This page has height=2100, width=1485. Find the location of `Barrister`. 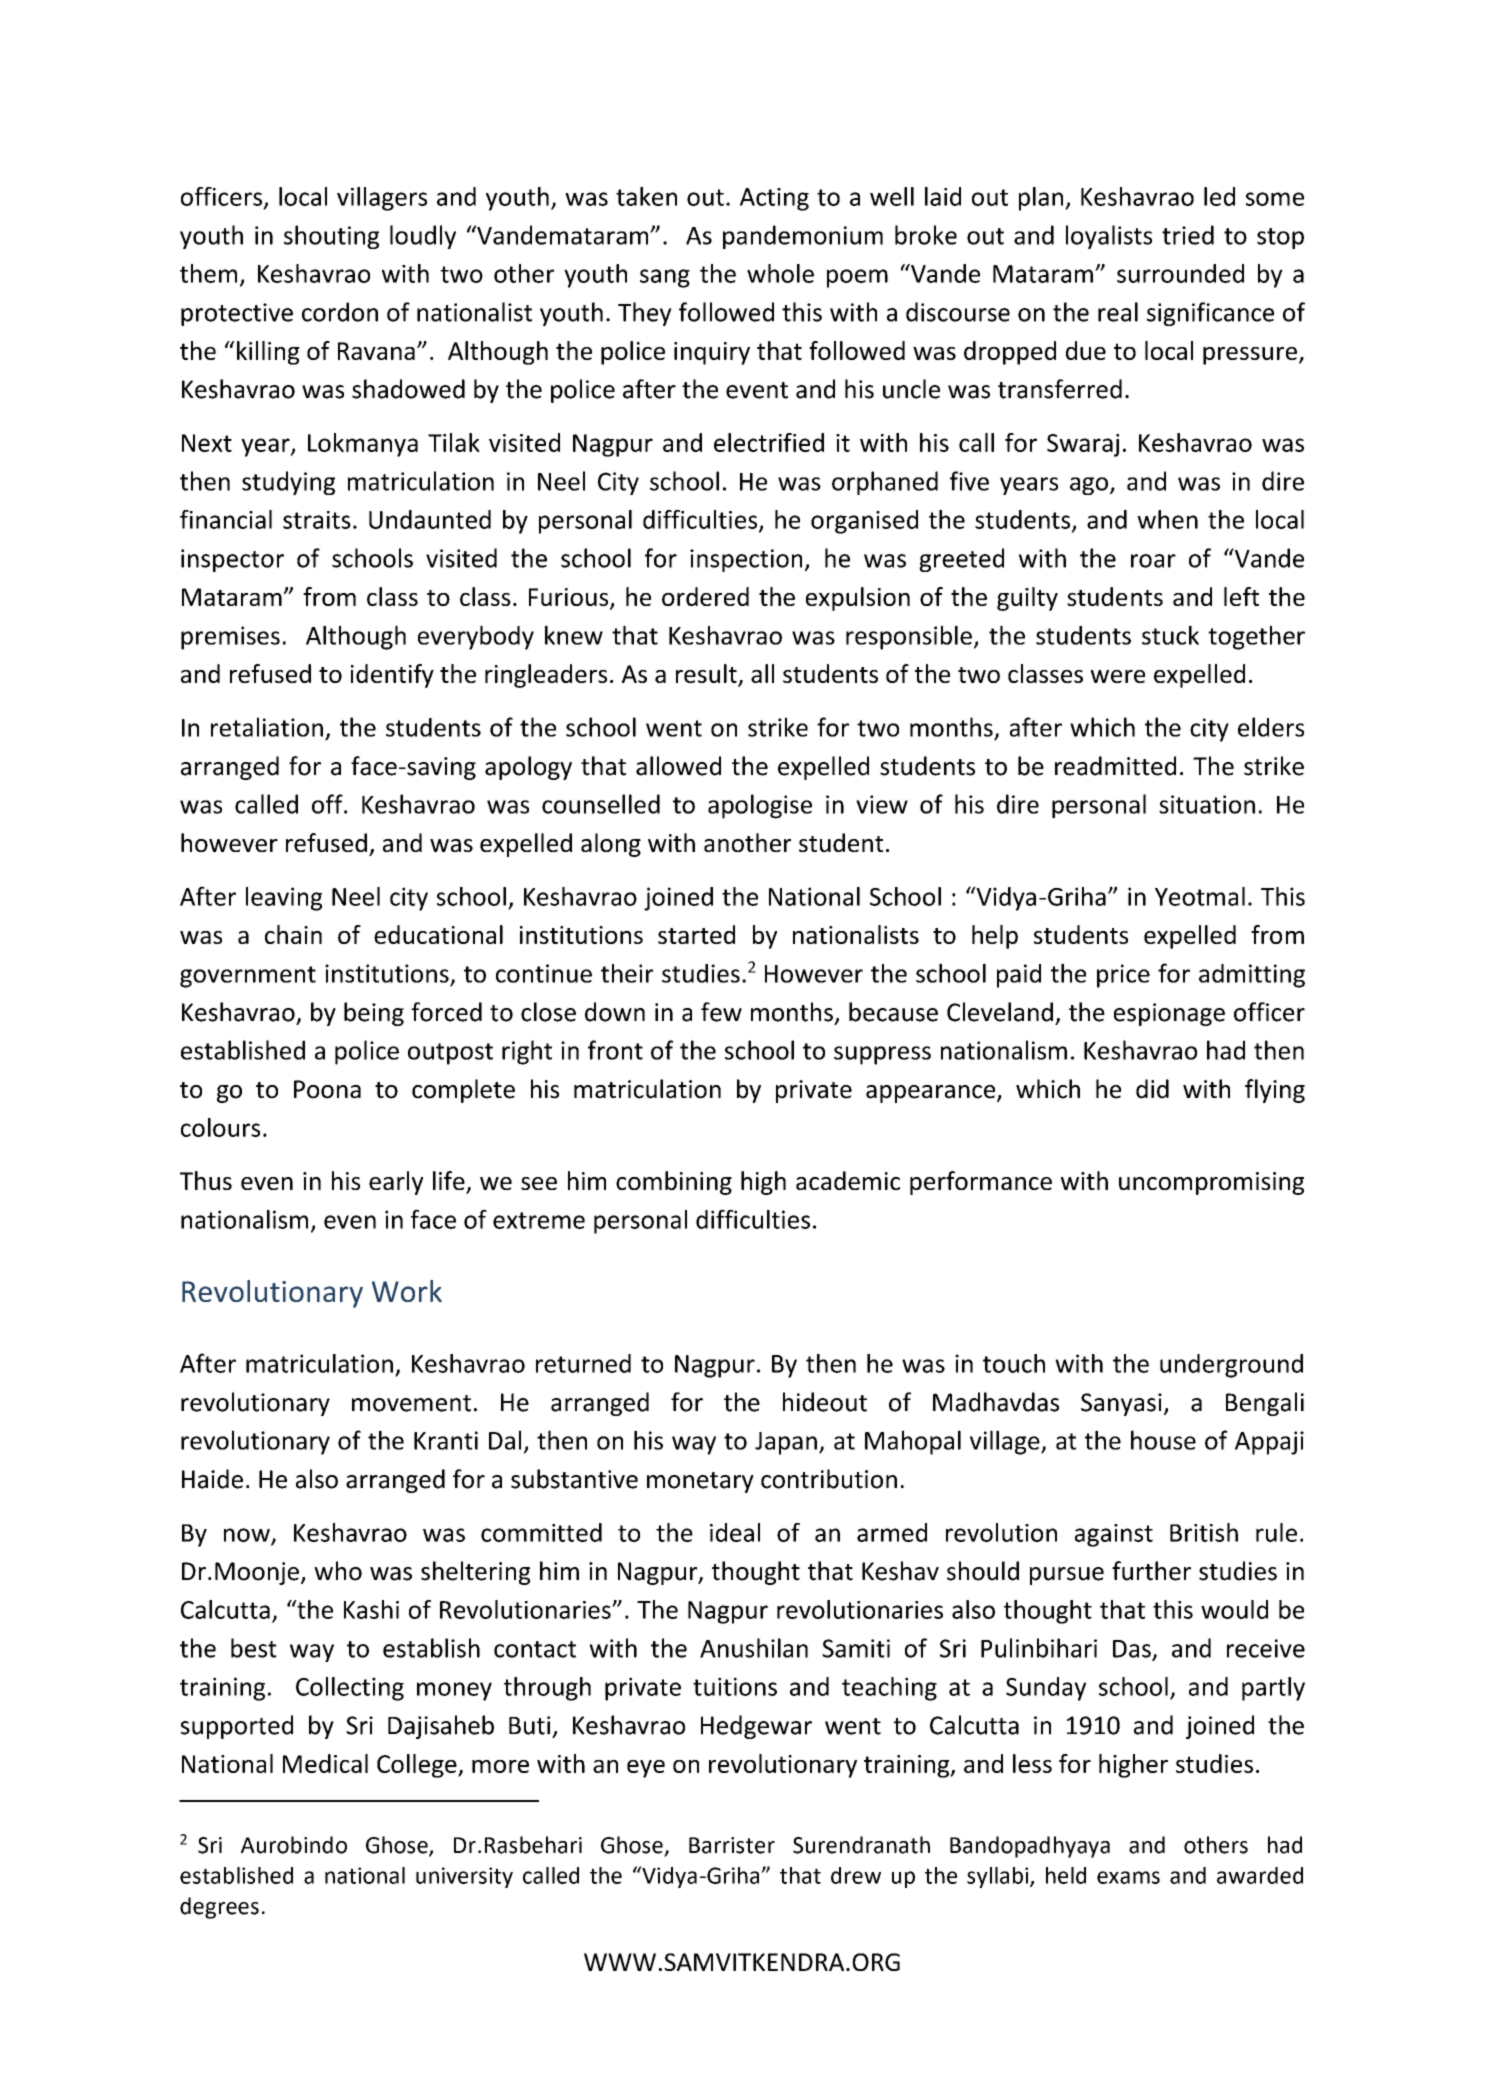

Barrister is located at coordinates (732, 1845).
